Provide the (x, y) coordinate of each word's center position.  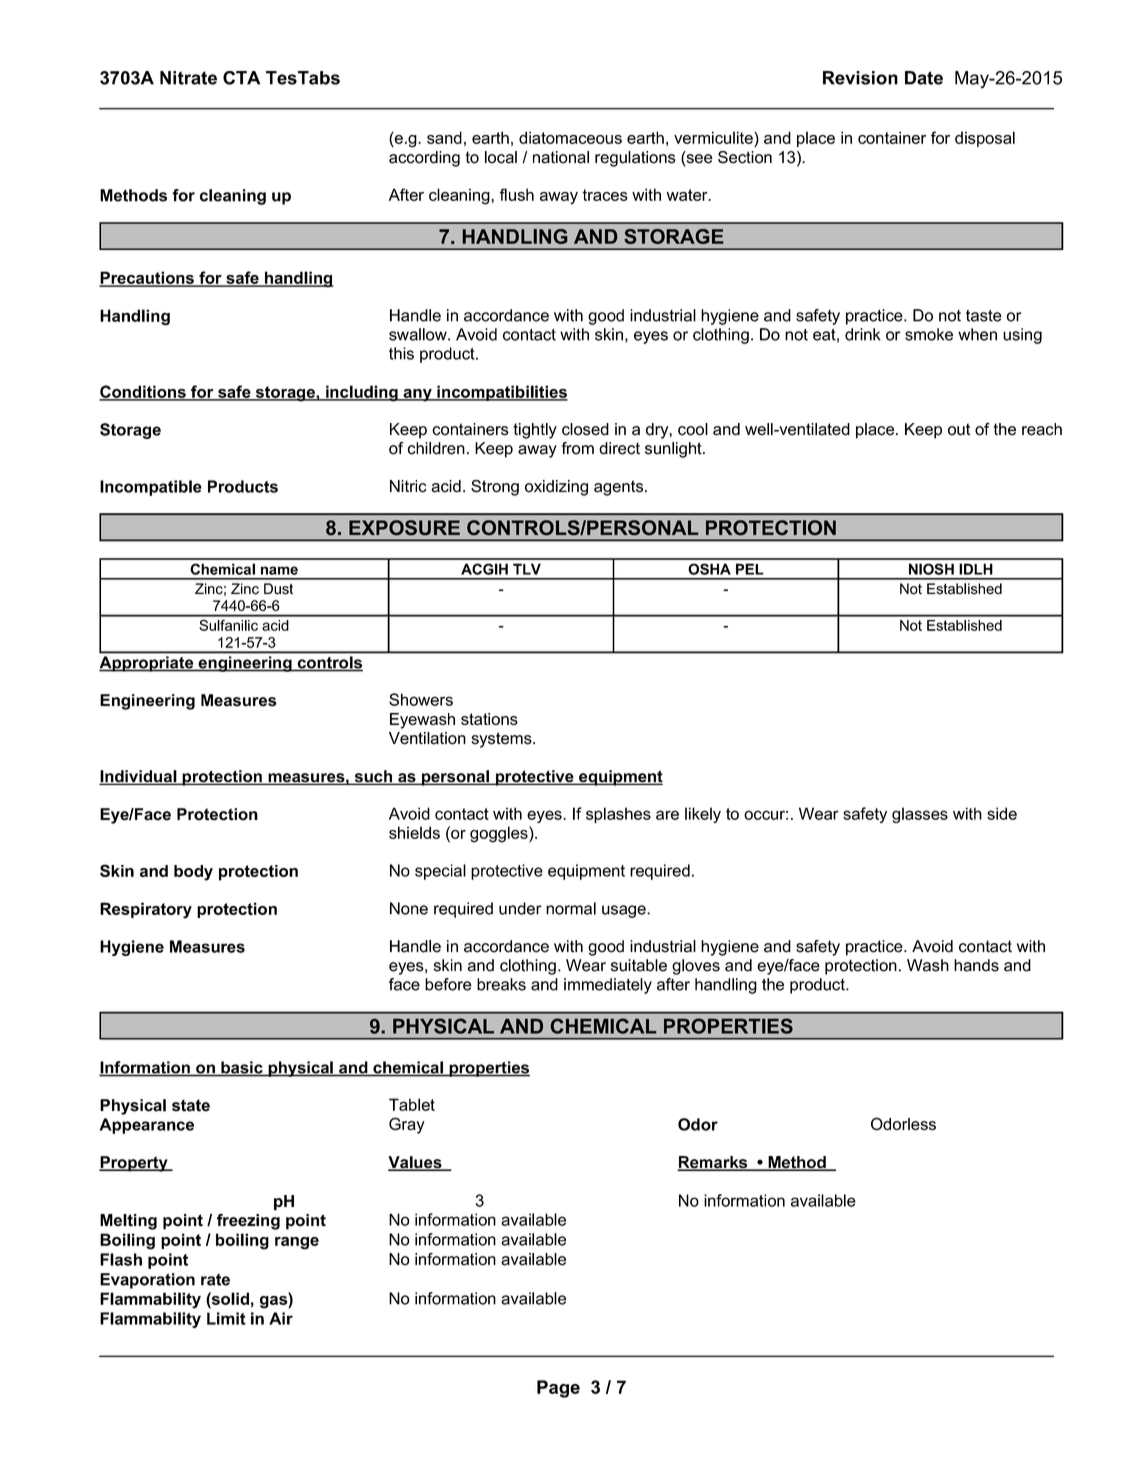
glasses (920, 815)
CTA (241, 78)
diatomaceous (570, 137)
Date (924, 78)
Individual (139, 777)
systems (502, 740)
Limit (226, 1318)
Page (558, 1389)
